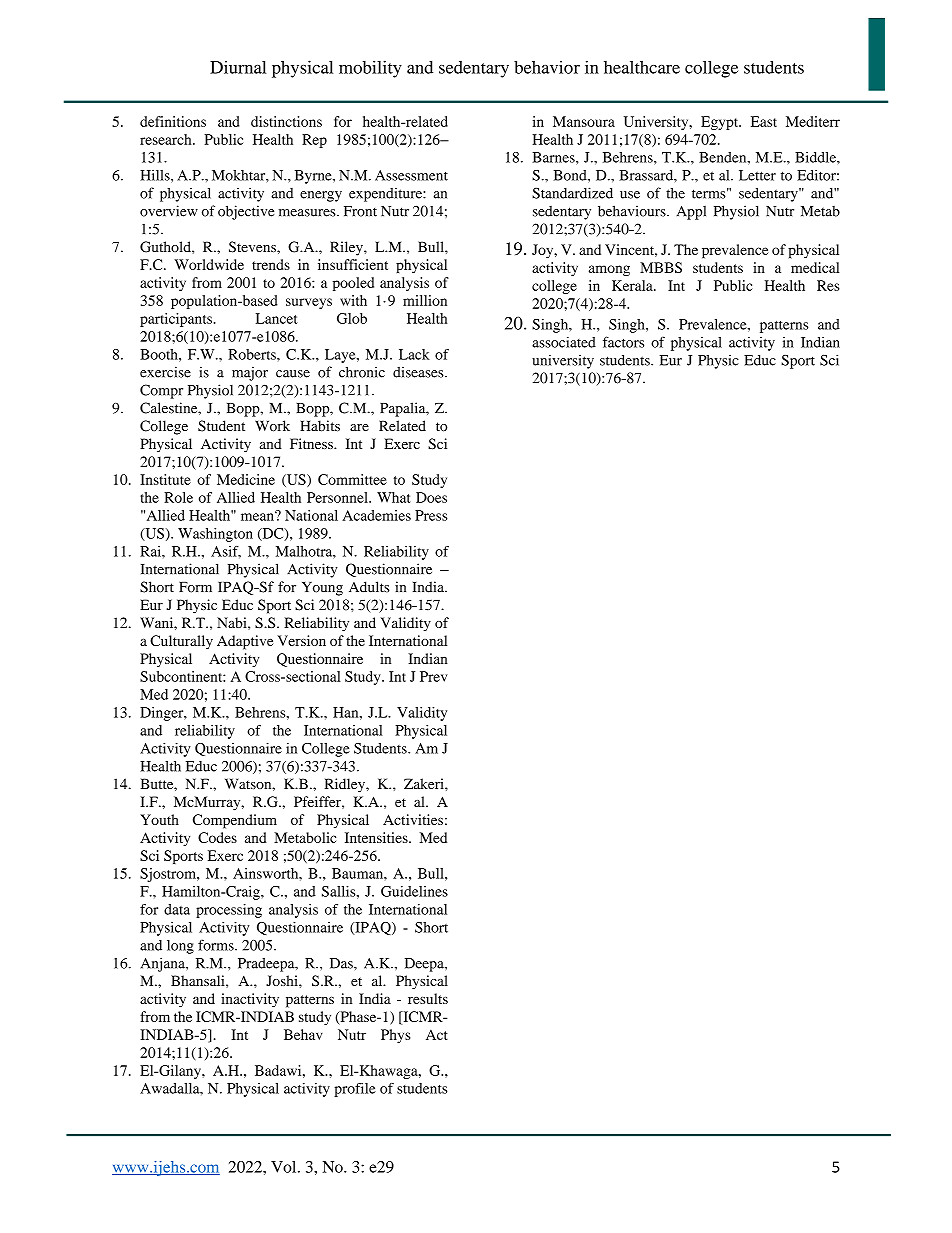 This image has height=1233, width=952. I want to click on Assessment, so click(411, 175).
